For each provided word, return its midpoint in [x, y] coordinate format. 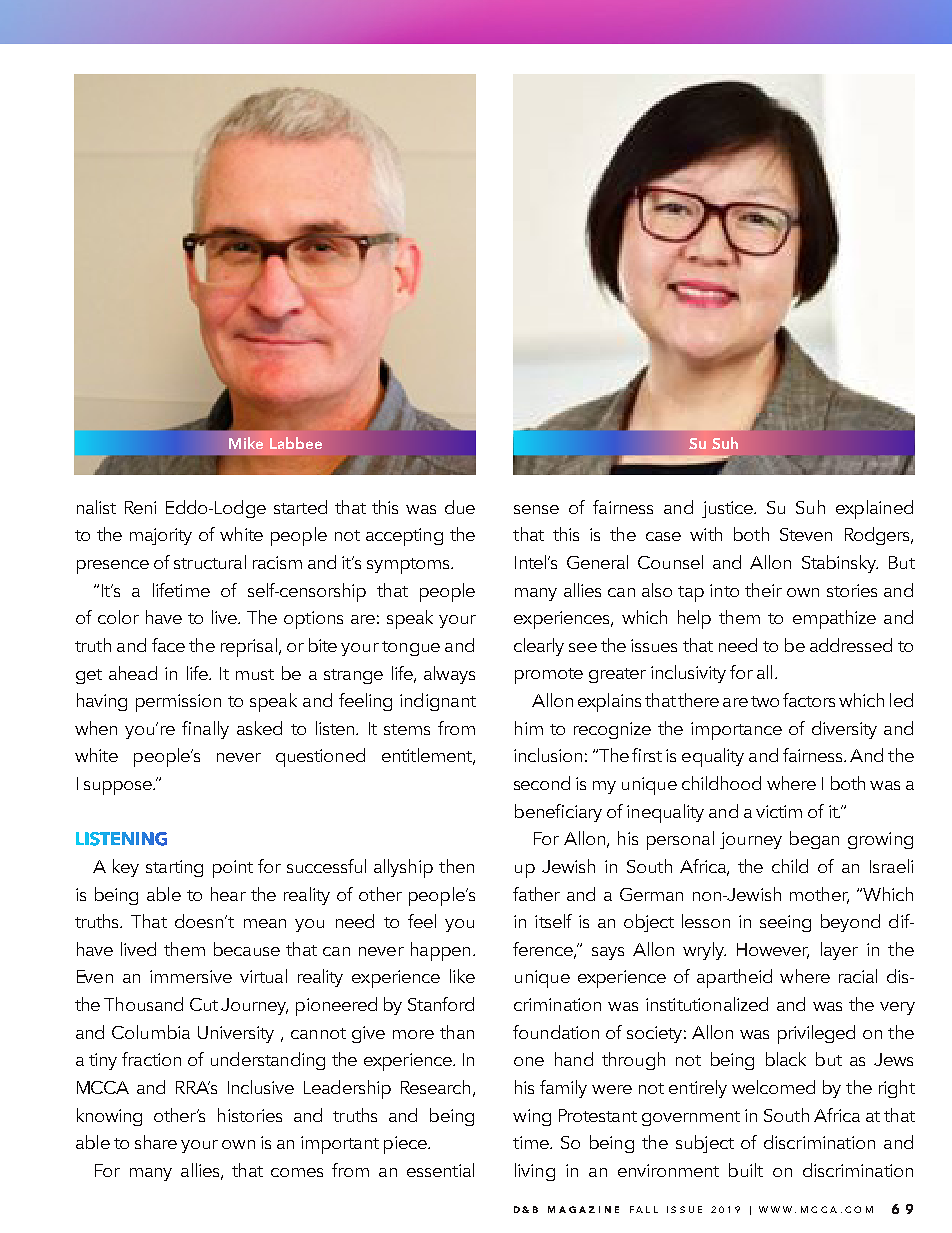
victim [779, 811]
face [168, 645]
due [460, 507]
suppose [119, 788]
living [535, 1172]
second [542, 783]
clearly [539, 647]
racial [858, 976]
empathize [834, 619]
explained [874, 509]
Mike [246, 443]
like [462, 976]
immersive [191, 976]
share [156, 1142]
